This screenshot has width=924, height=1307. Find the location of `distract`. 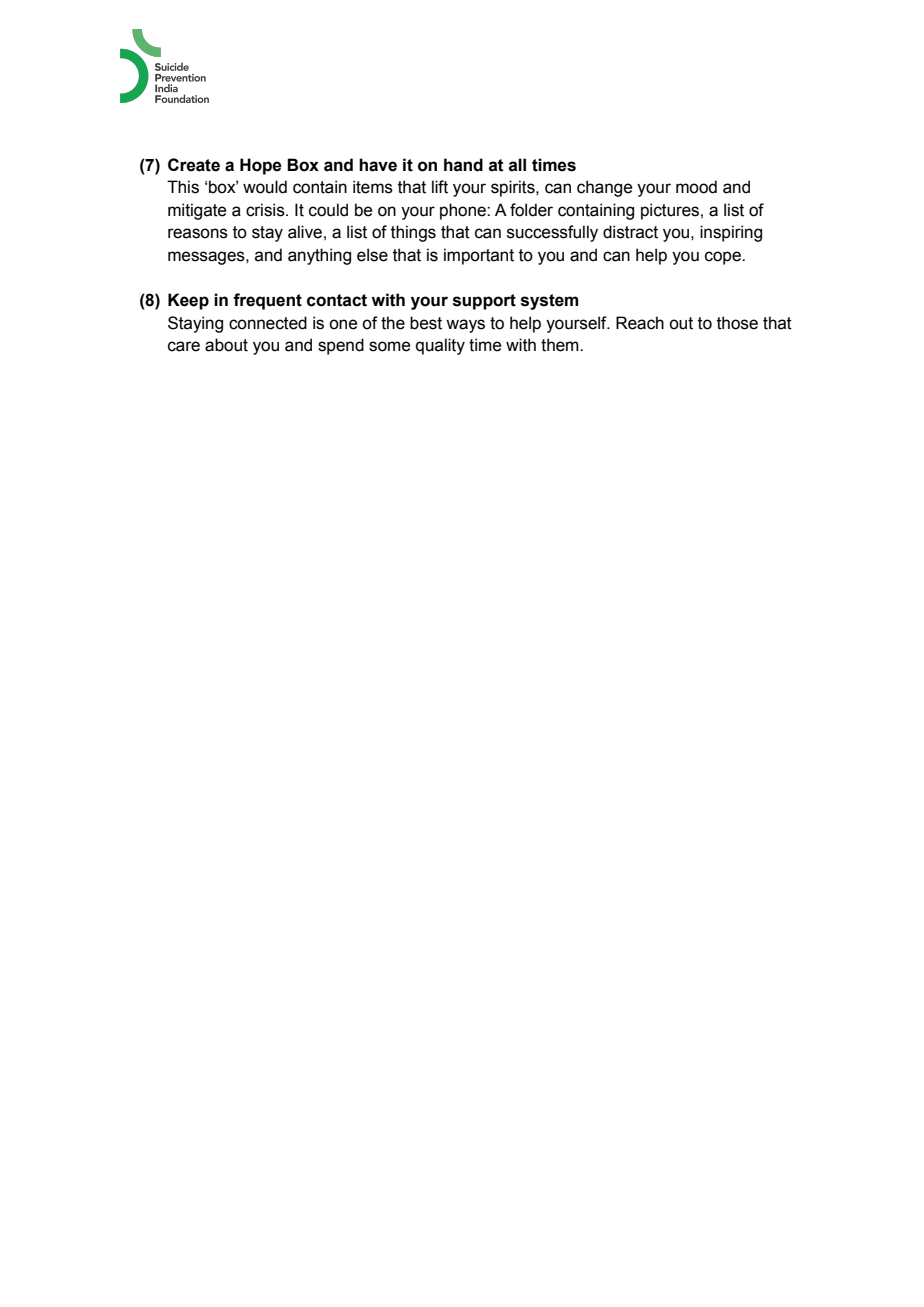

distract is located at coordinates (630, 232).
